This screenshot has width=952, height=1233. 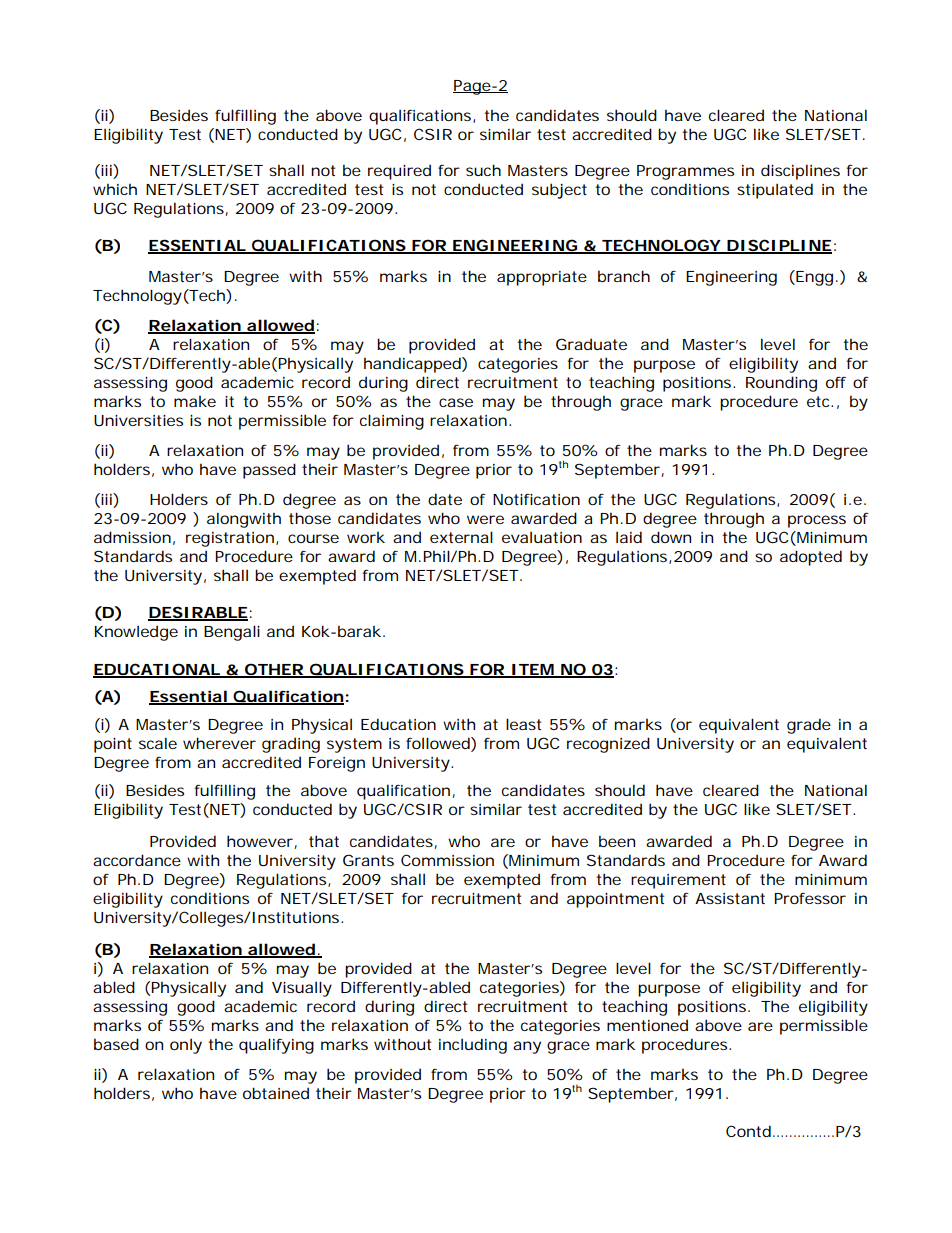 I want to click on external, so click(x=461, y=537).
